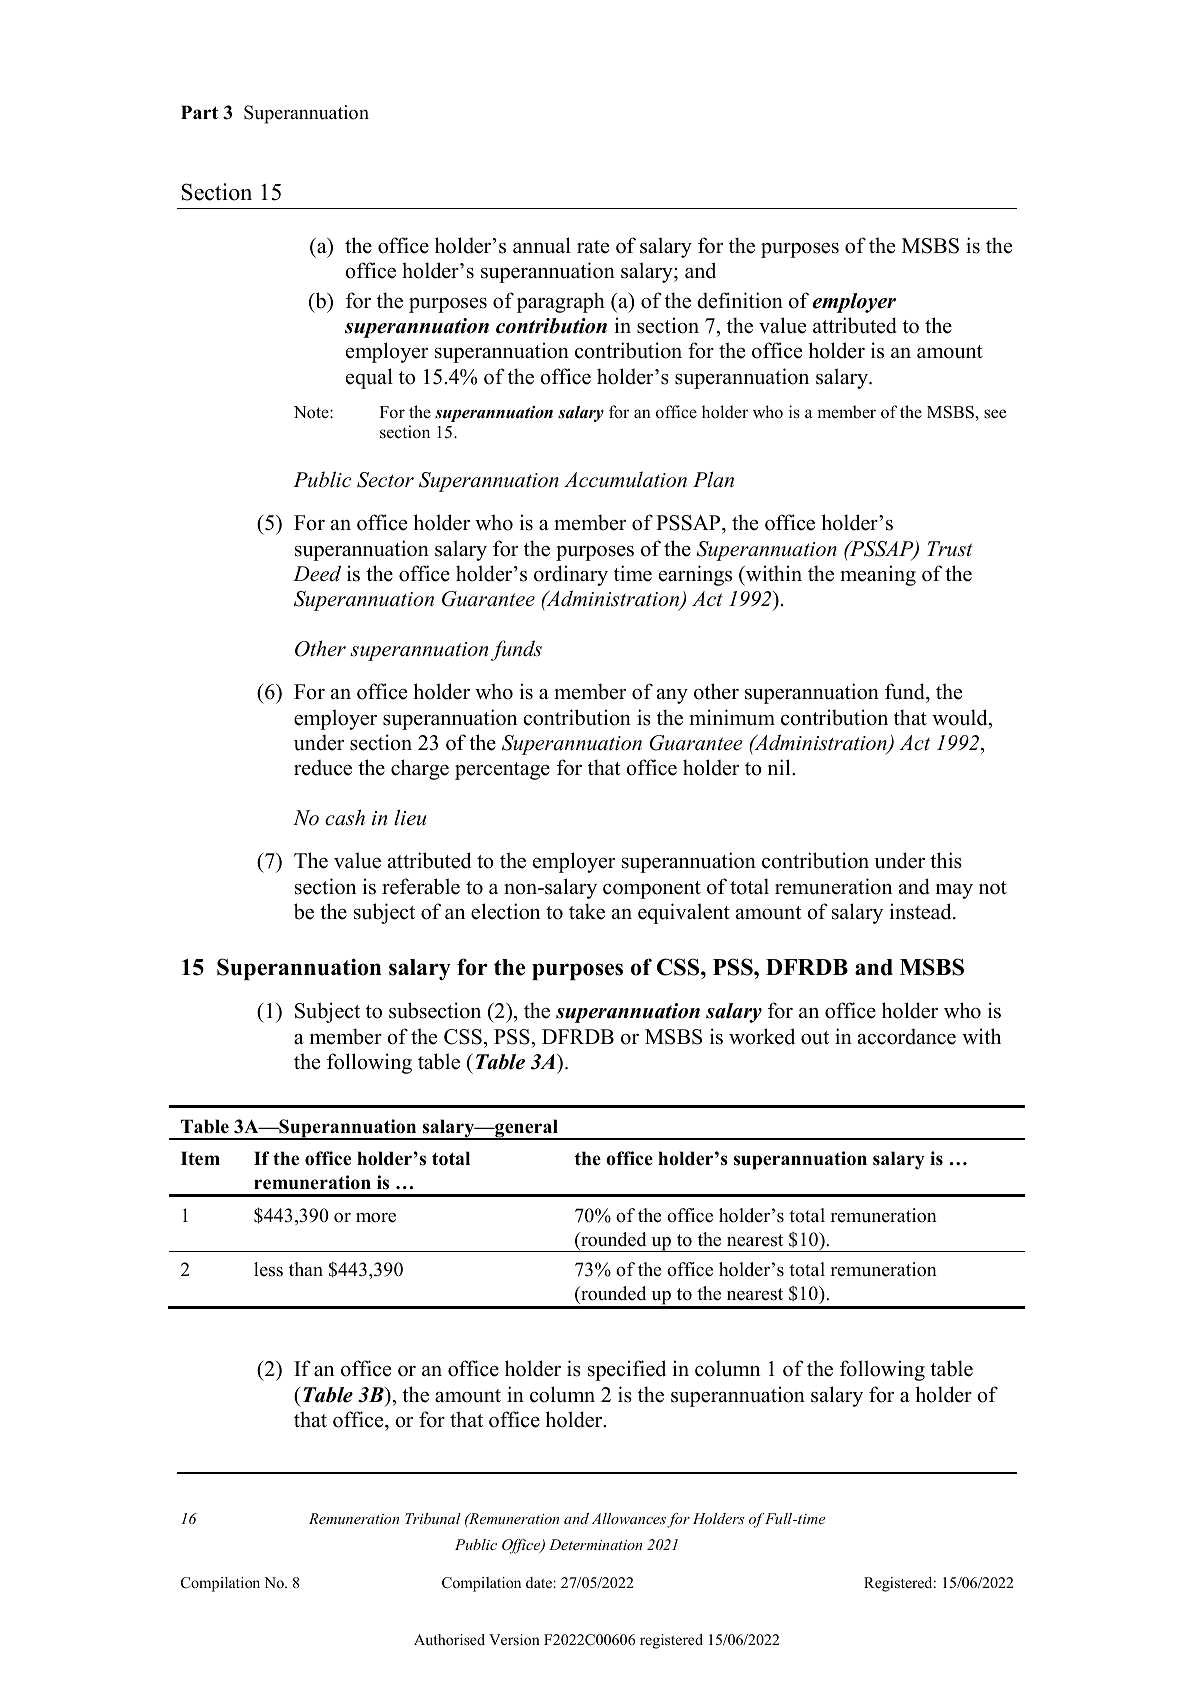 The height and width of the screenshot is (1689, 1194). Describe the element at coordinates (200, 1158) in the screenshot. I see `Item` at that location.
